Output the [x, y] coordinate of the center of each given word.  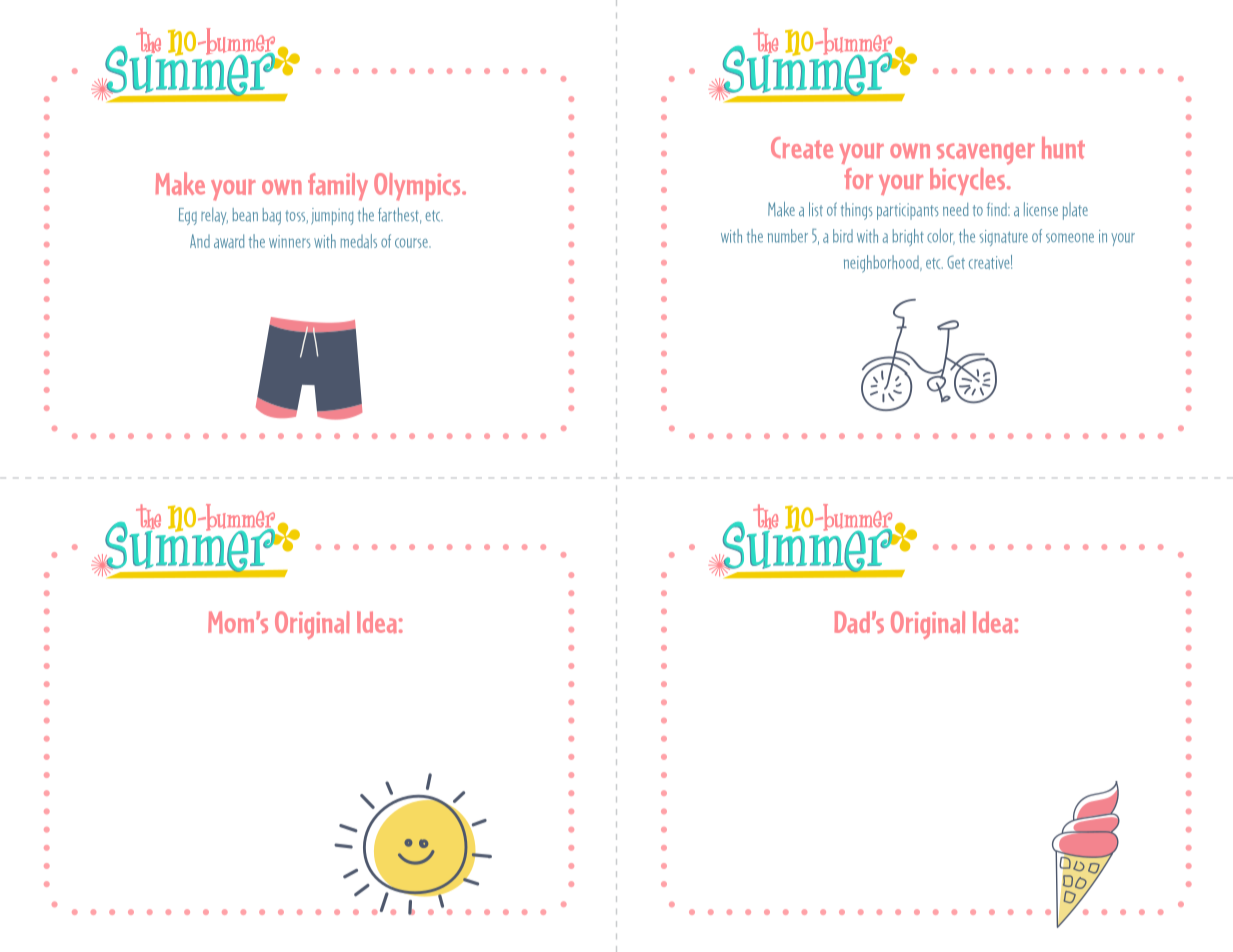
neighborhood [882, 264]
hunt [1063, 148]
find [998, 209]
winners [290, 241]
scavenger [986, 154]
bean [245, 215]
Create [802, 148]
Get [956, 262]
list [816, 209]
